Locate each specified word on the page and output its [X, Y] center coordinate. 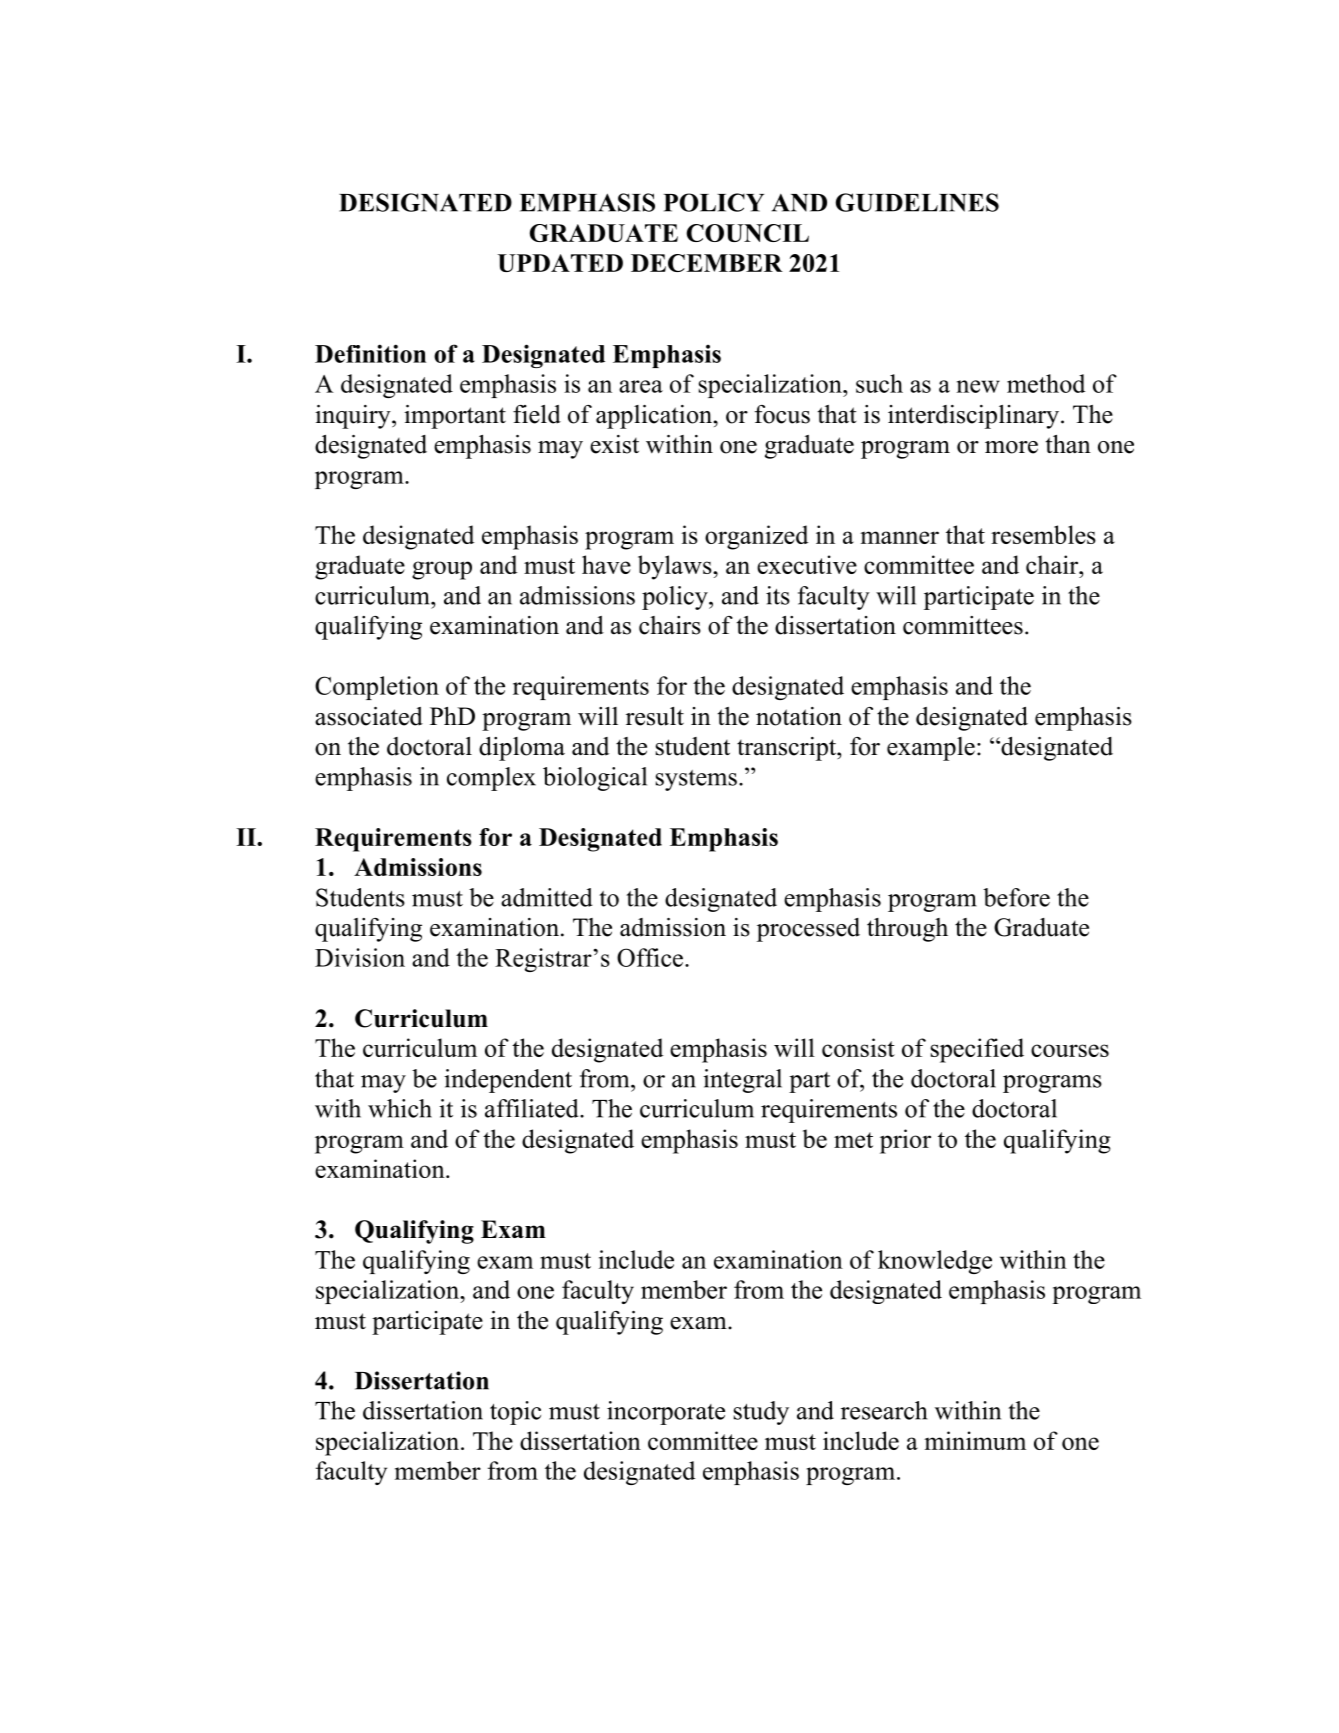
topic [515, 1413]
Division [360, 957]
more [1011, 447]
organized [756, 537]
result [655, 716]
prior [905, 1141]
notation [799, 716]
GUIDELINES [917, 202]
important [455, 417]
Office [650, 957]
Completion [377, 688]
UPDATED [560, 263]
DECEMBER [707, 263]
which [400, 1108]
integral [742, 1081]
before [1016, 897]
